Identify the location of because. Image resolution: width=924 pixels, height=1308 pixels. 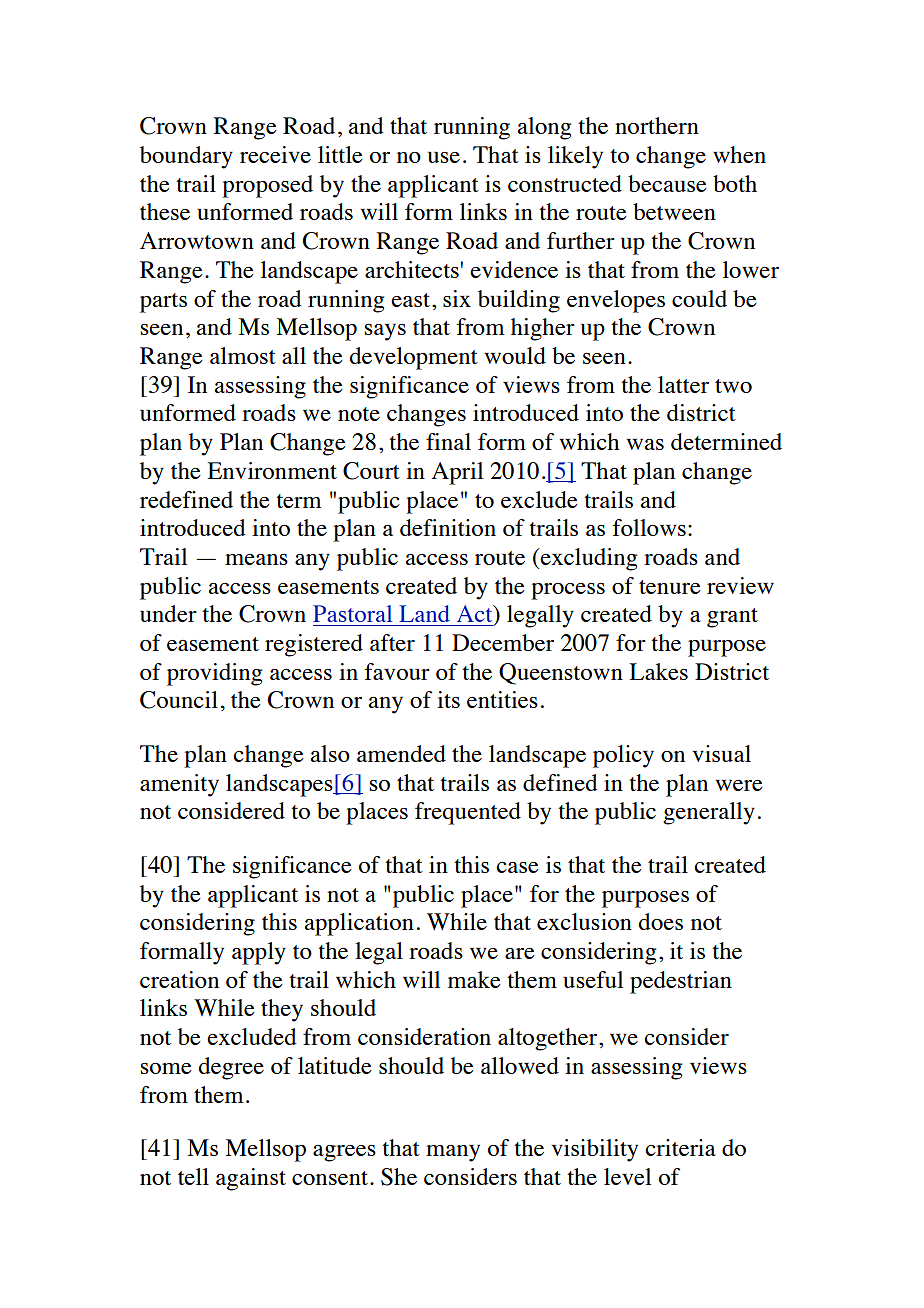
(667, 183).
